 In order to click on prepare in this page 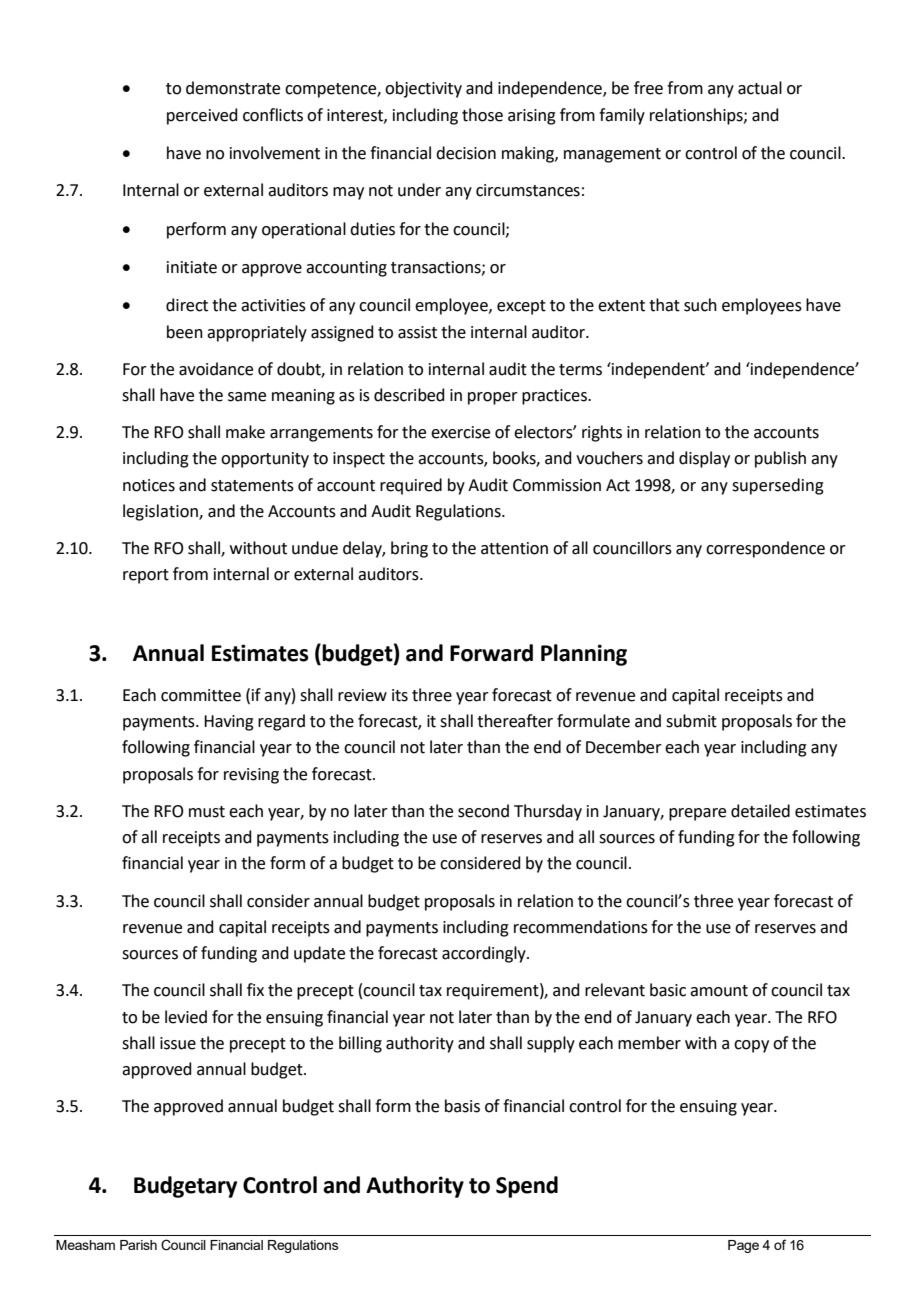, I will do `click(697, 814)`.
